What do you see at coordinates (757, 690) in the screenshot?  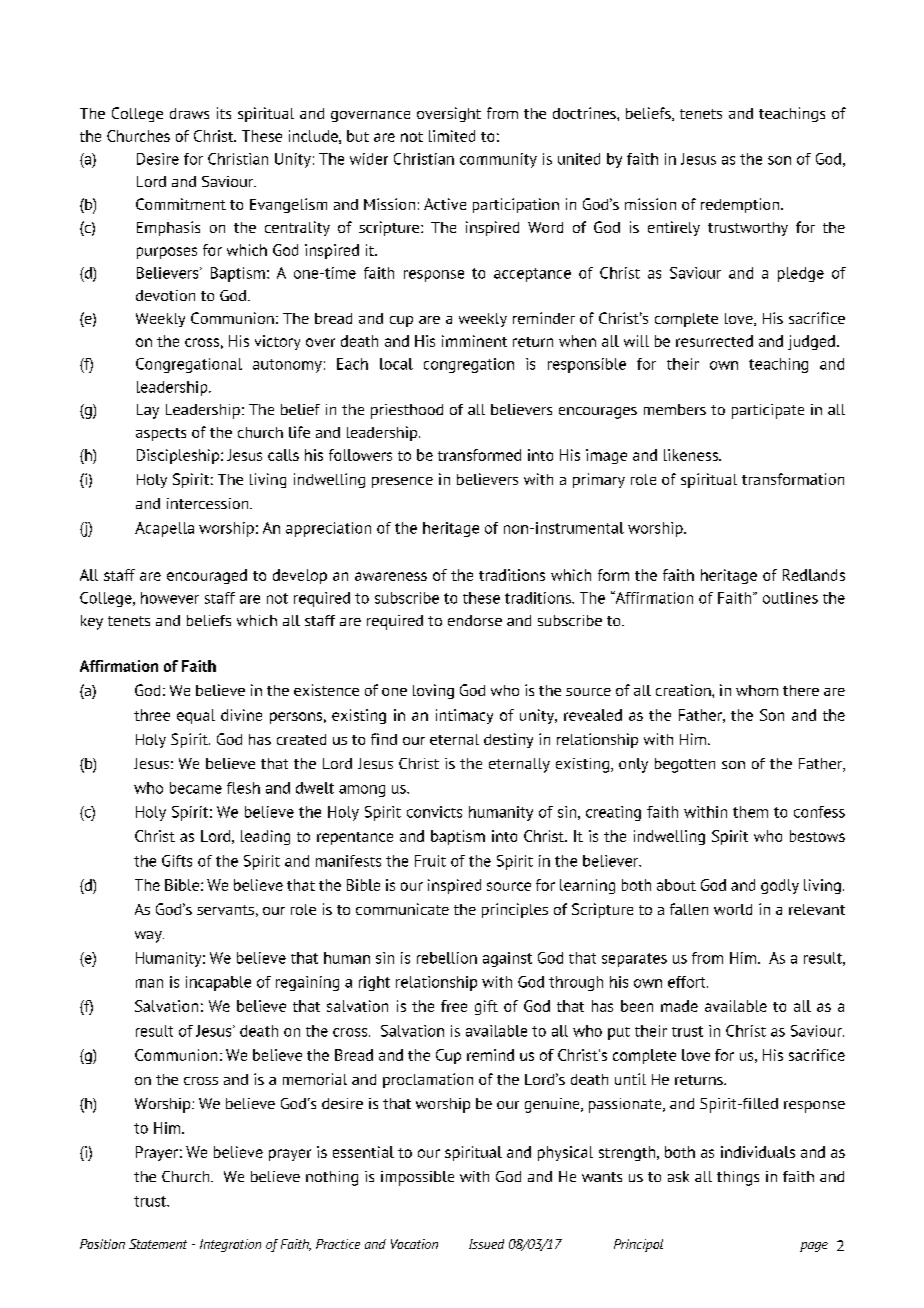 I see `whom` at bounding box center [757, 690].
